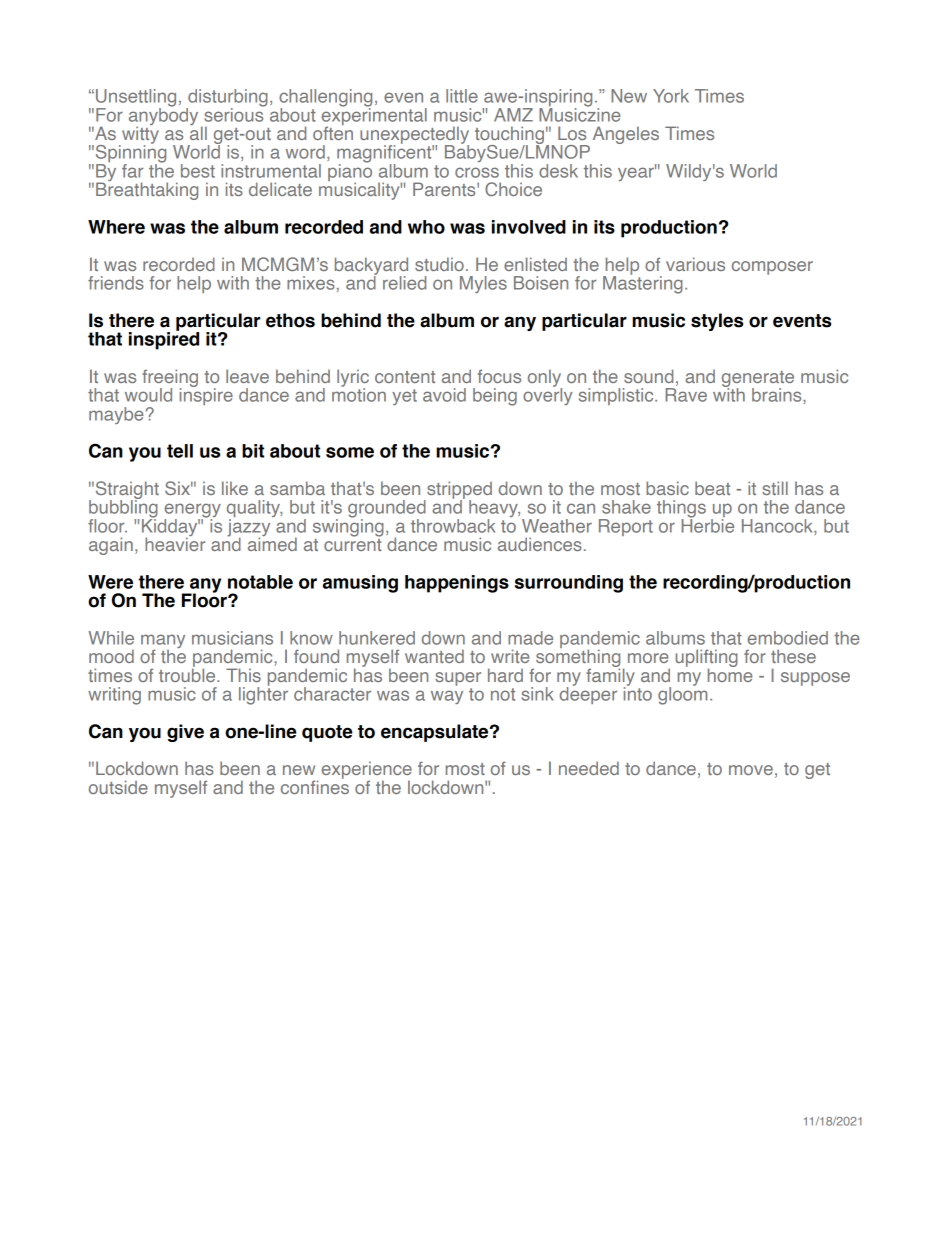 This image has width=952, height=1233. What do you see at coordinates (185, 733) in the image?
I see `give` at bounding box center [185, 733].
